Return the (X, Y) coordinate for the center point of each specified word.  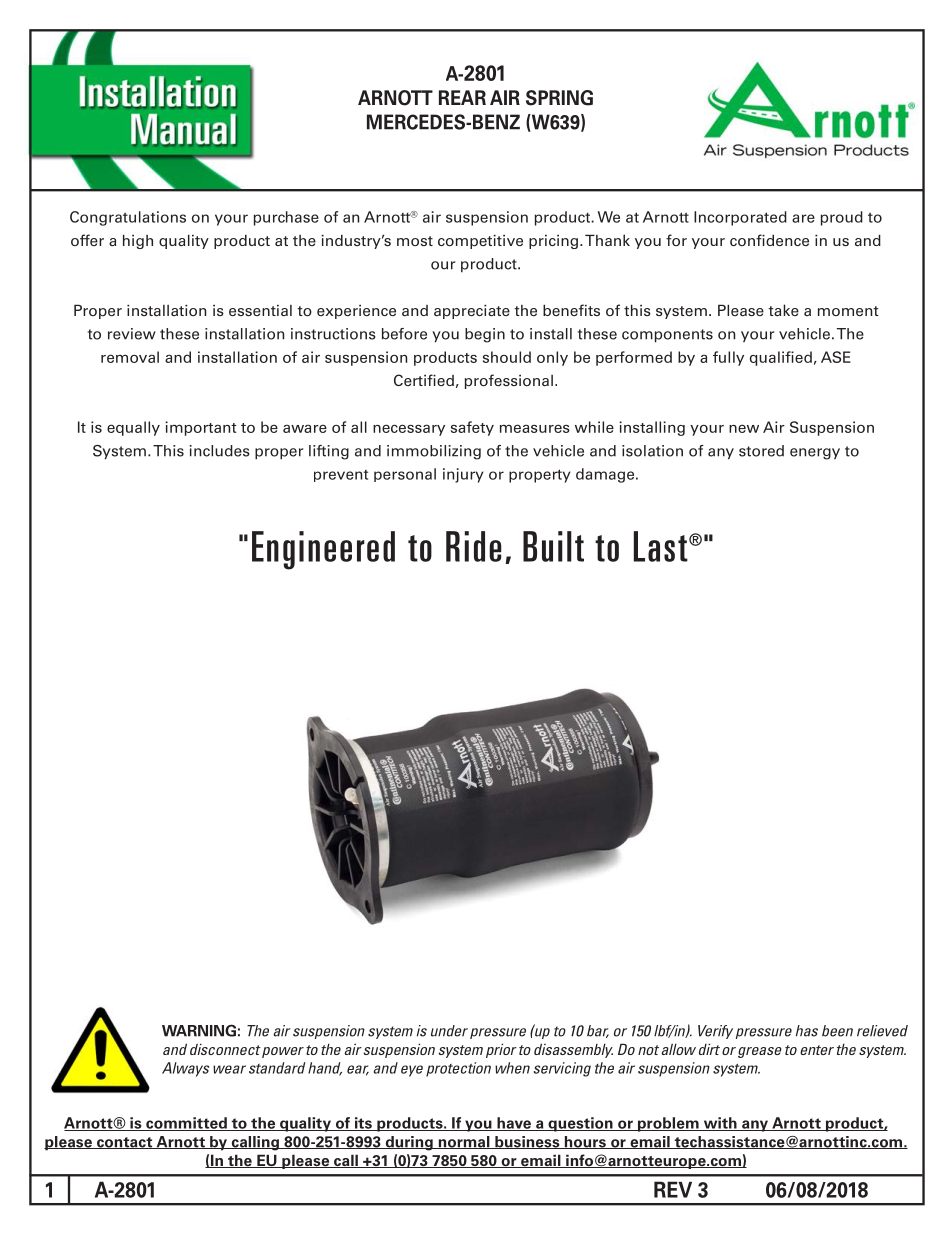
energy (815, 454)
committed (186, 1124)
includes (219, 451)
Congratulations (128, 218)
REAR (462, 97)
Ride (473, 546)
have (514, 1124)
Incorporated (740, 218)
